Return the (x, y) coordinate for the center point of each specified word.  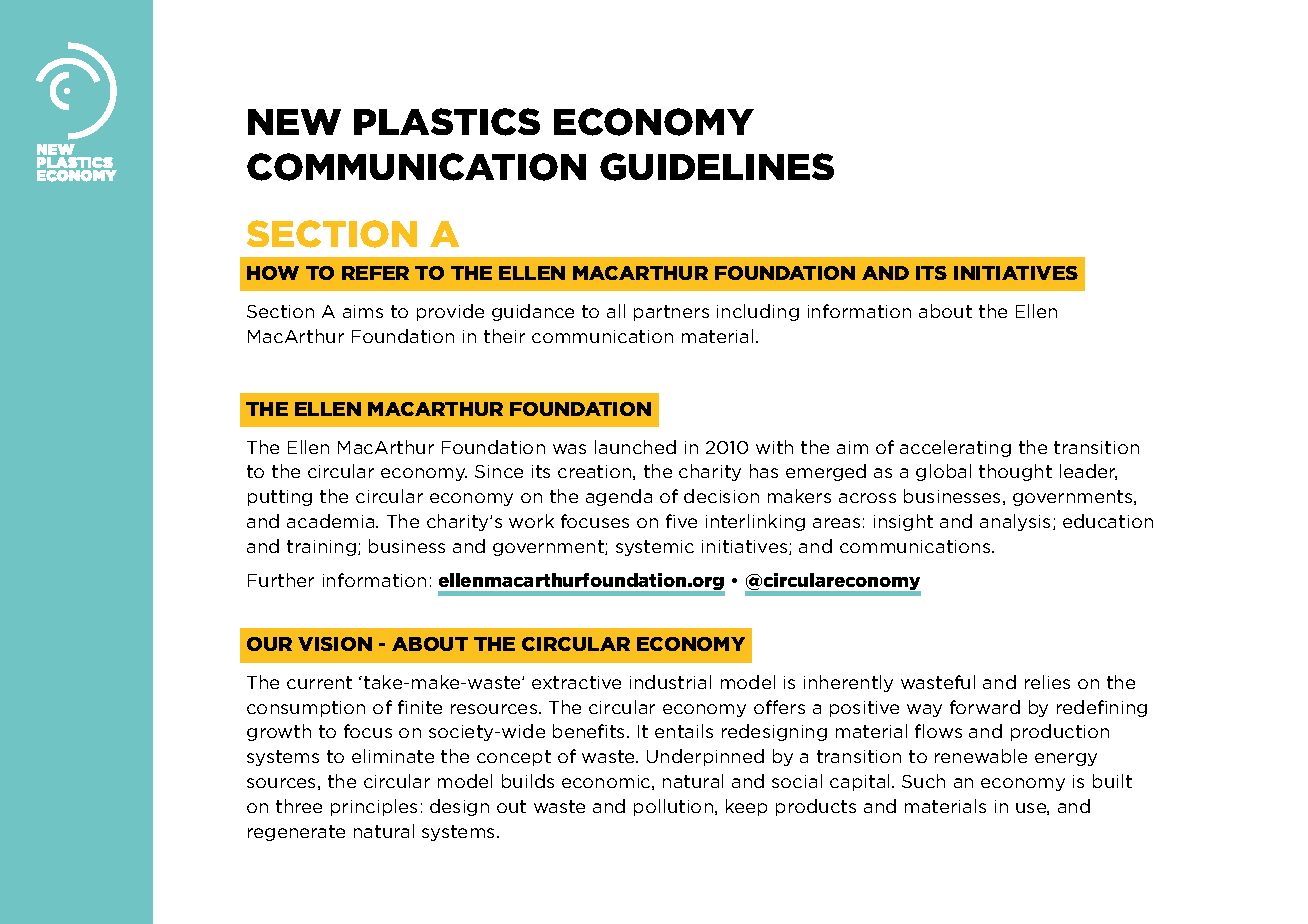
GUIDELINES (717, 167)
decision (721, 496)
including (758, 312)
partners (671, 313)
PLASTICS (447, 122)
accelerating (955, 448)
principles (374, 807)
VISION (335, 644)
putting (280, 498)
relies (1047, 682)
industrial (670, 682)
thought (1015, 472)
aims (363, 311)
